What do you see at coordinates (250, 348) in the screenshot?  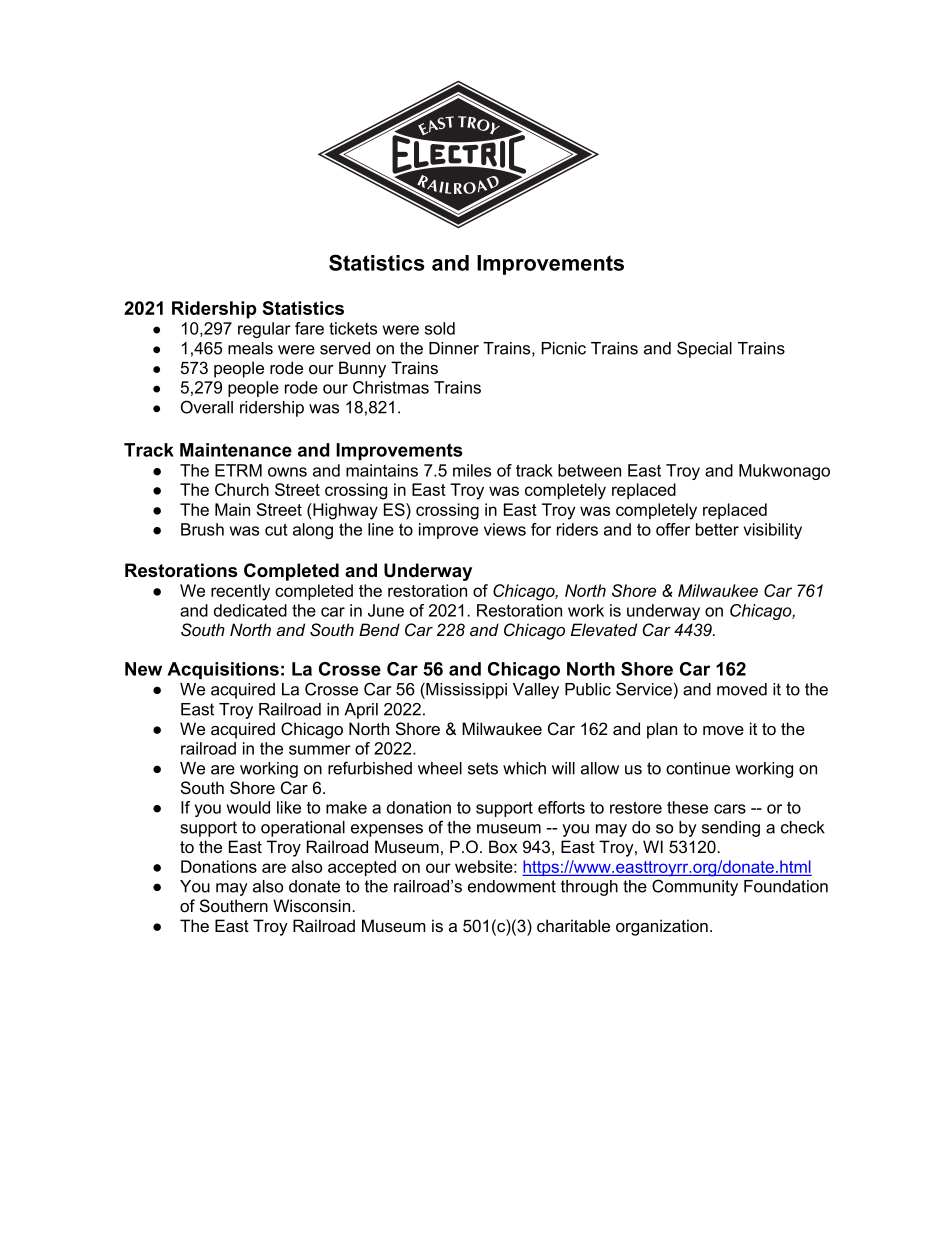 I see `meals` at bounding box center [250, 348].
